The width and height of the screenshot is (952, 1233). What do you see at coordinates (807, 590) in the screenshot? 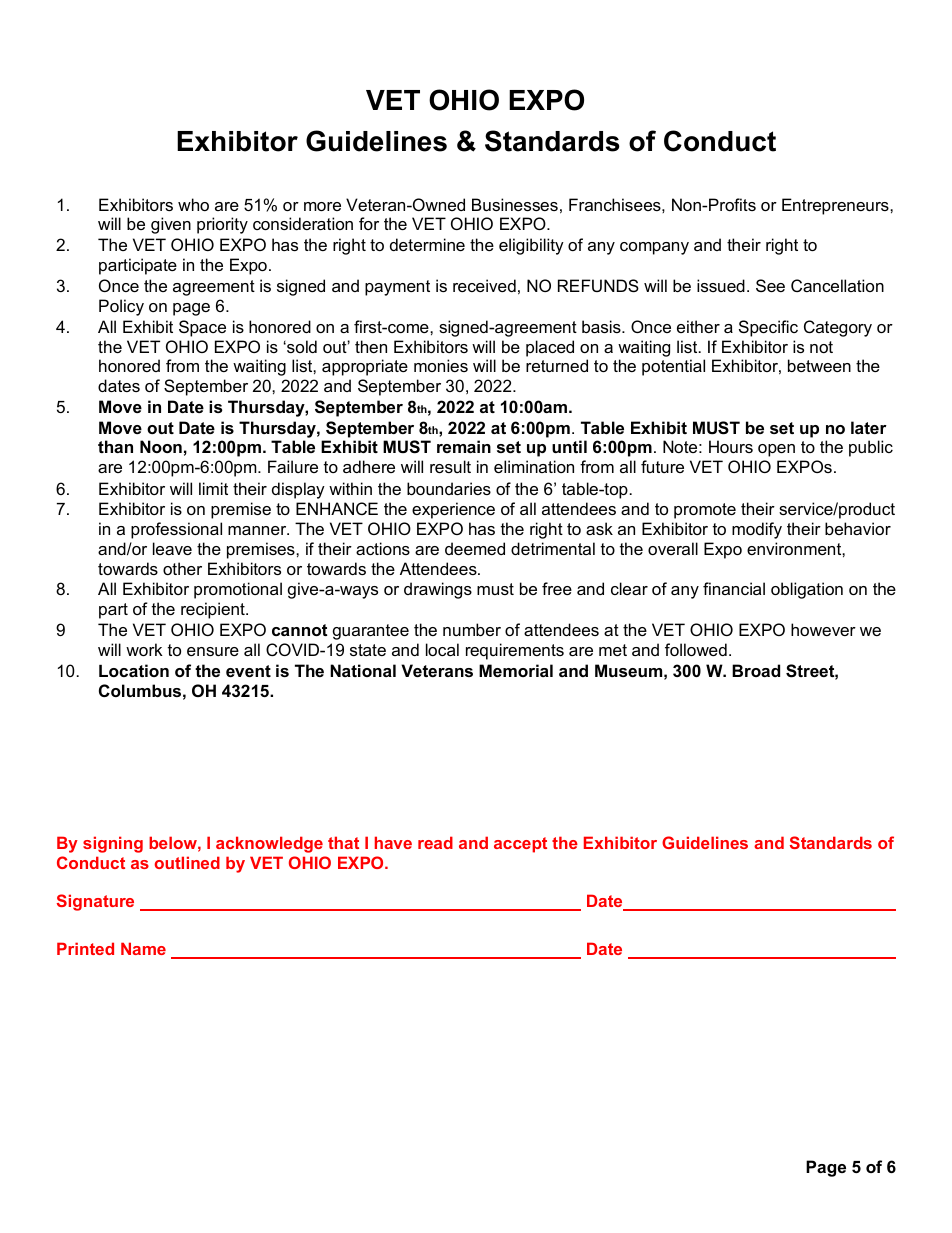
I see `obligation` at bounding box center [807, 590].
